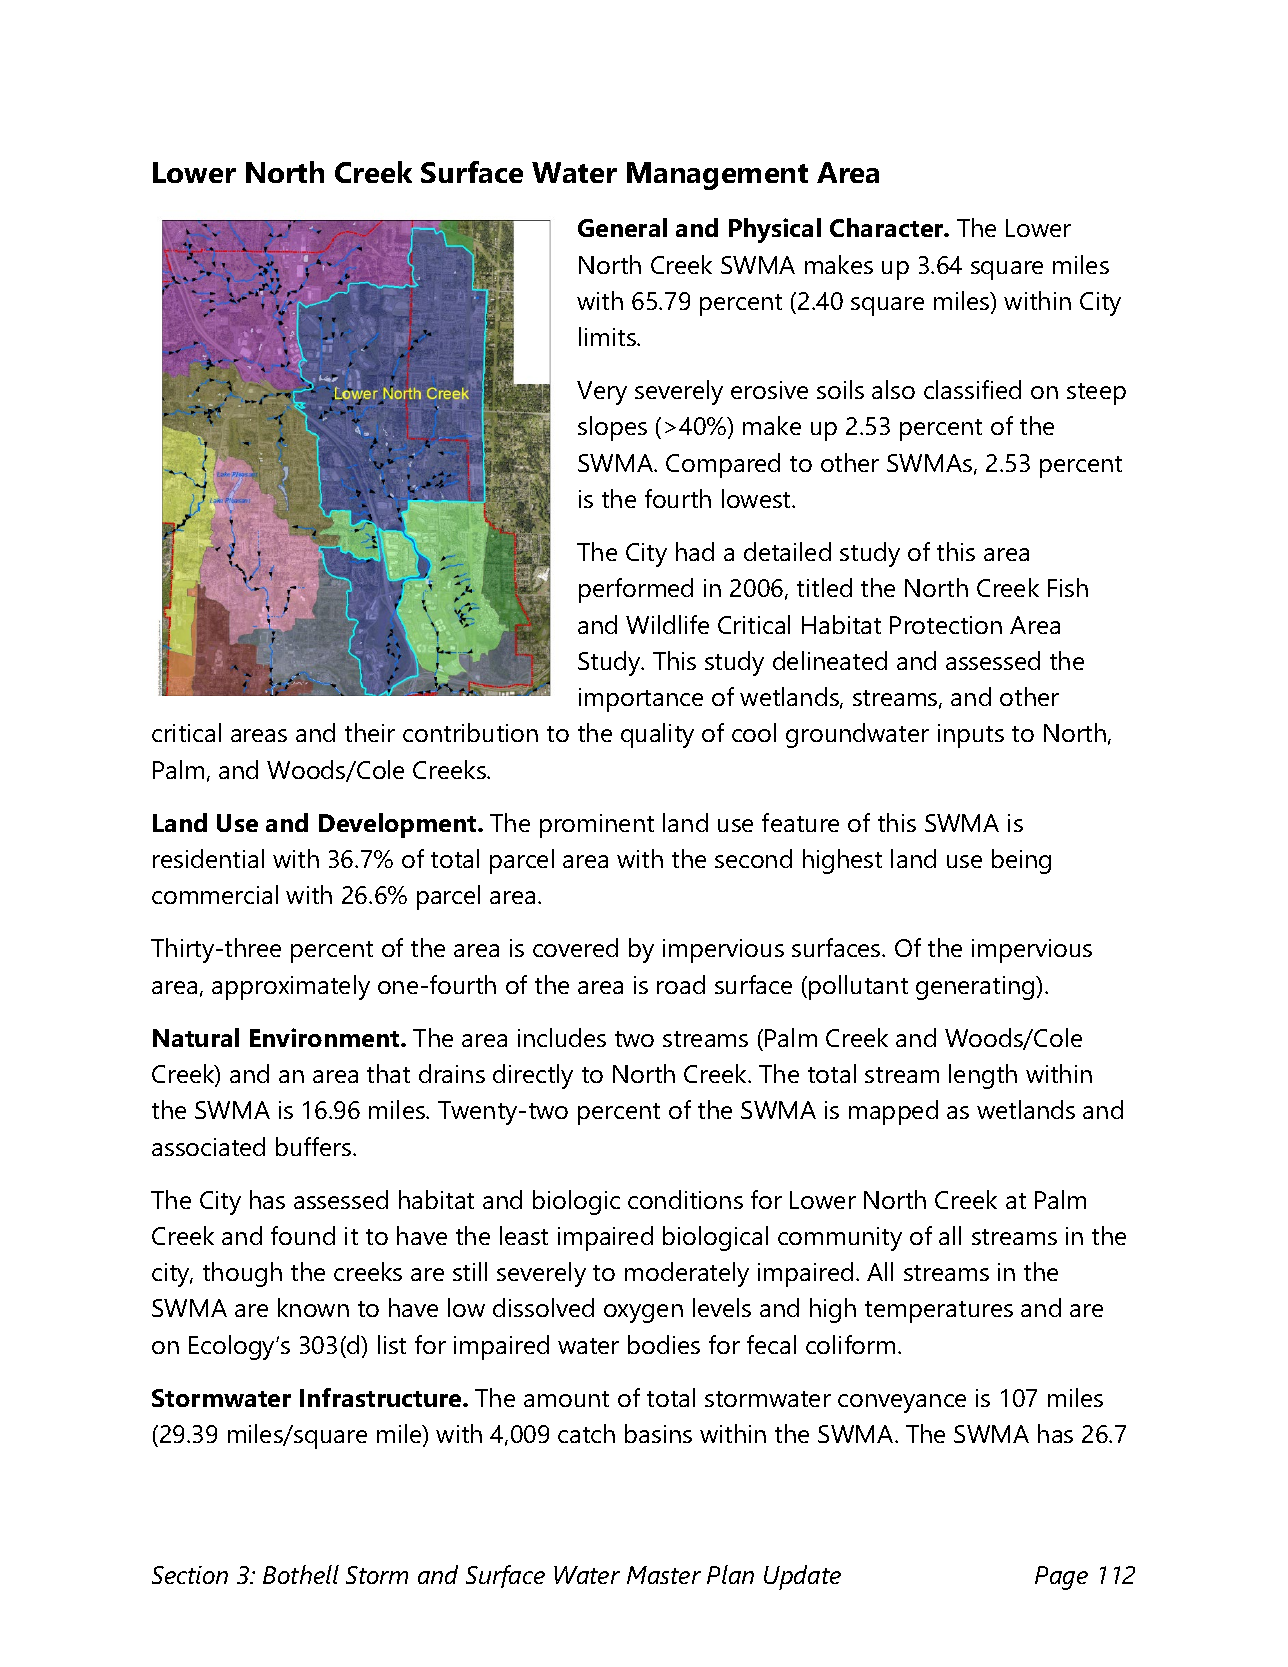  What do you see at coordinates (215, 894) in the screenshot?
I see `commercial` at bounding box center [215, 894].
